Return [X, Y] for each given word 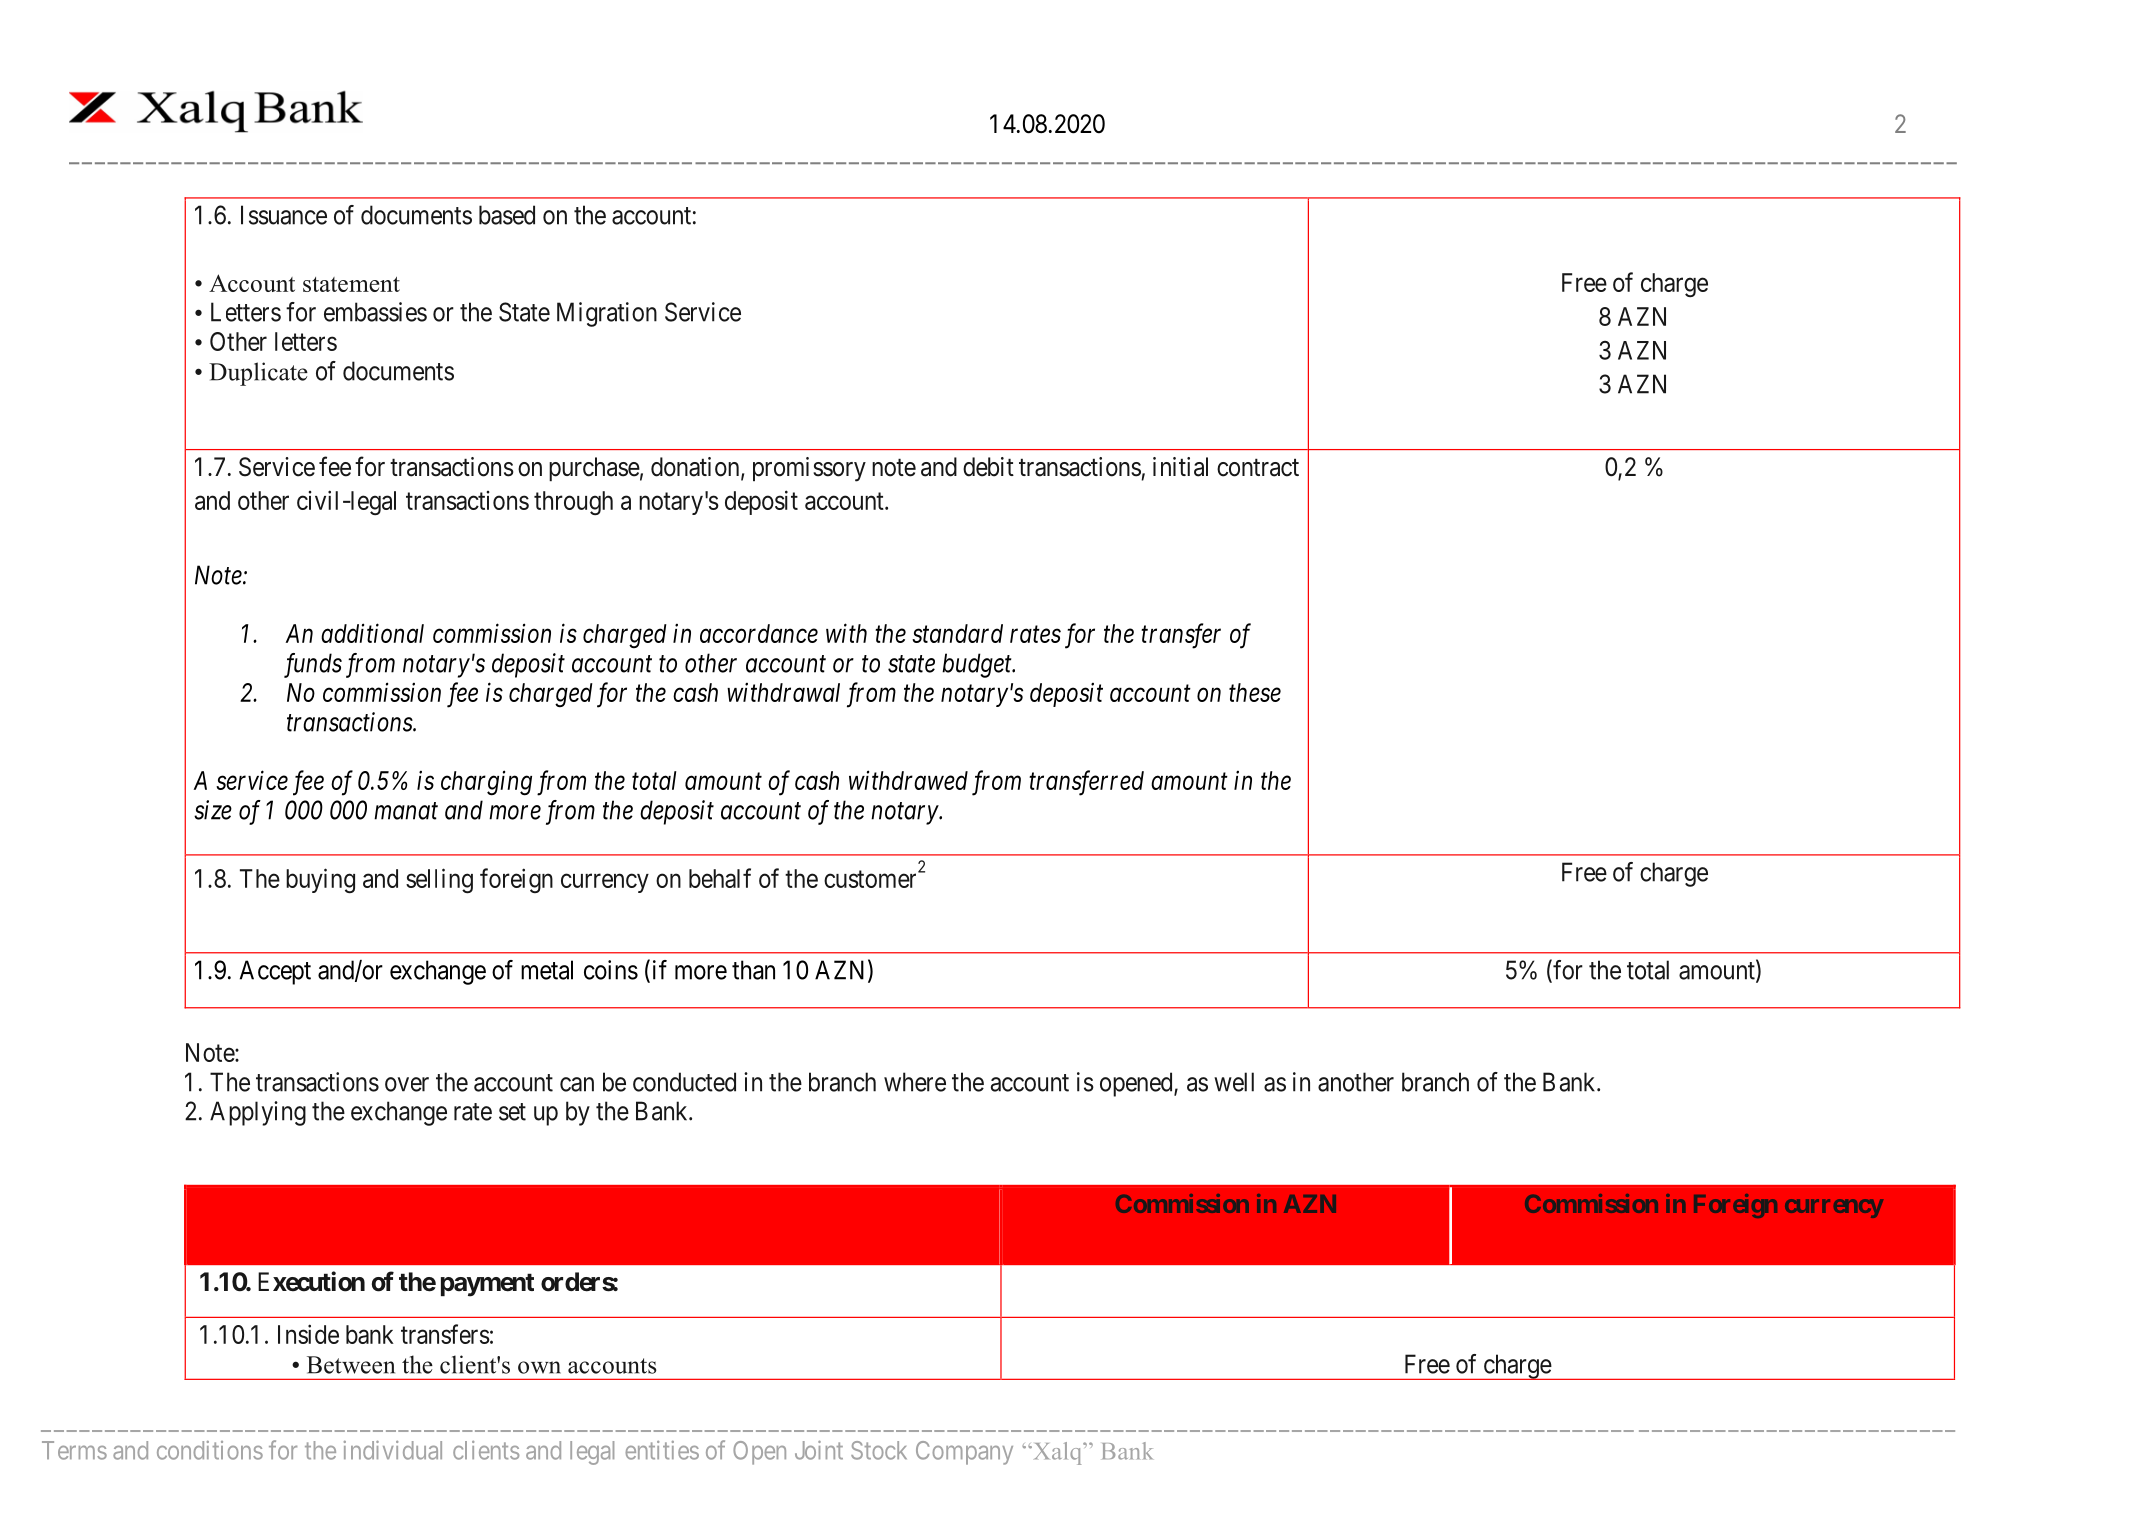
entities [662, 1450]
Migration [607, 314]
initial [1180, 467]
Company [964, 1453]
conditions [210, 1450]
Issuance [284, 215]
